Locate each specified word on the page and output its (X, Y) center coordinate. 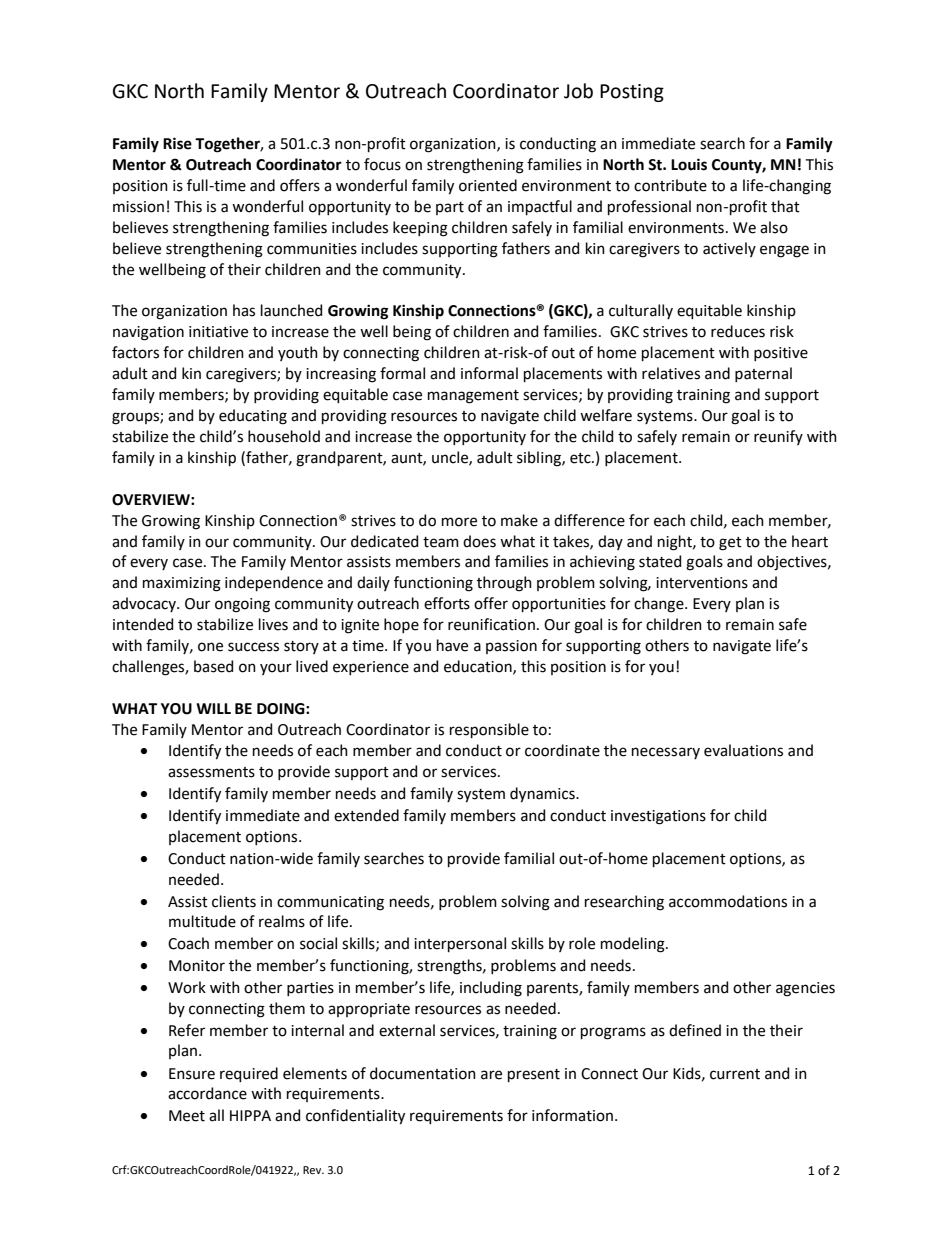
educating (253, 417)
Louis (689, 164)
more (459, 522)
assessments (211, 772)
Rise (177, 143)
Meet (187, 1116)
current (735, 1074)
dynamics (543, 795)
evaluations (743, 750)
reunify (778, 437)
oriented (488, 185)
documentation (423, 1073)
